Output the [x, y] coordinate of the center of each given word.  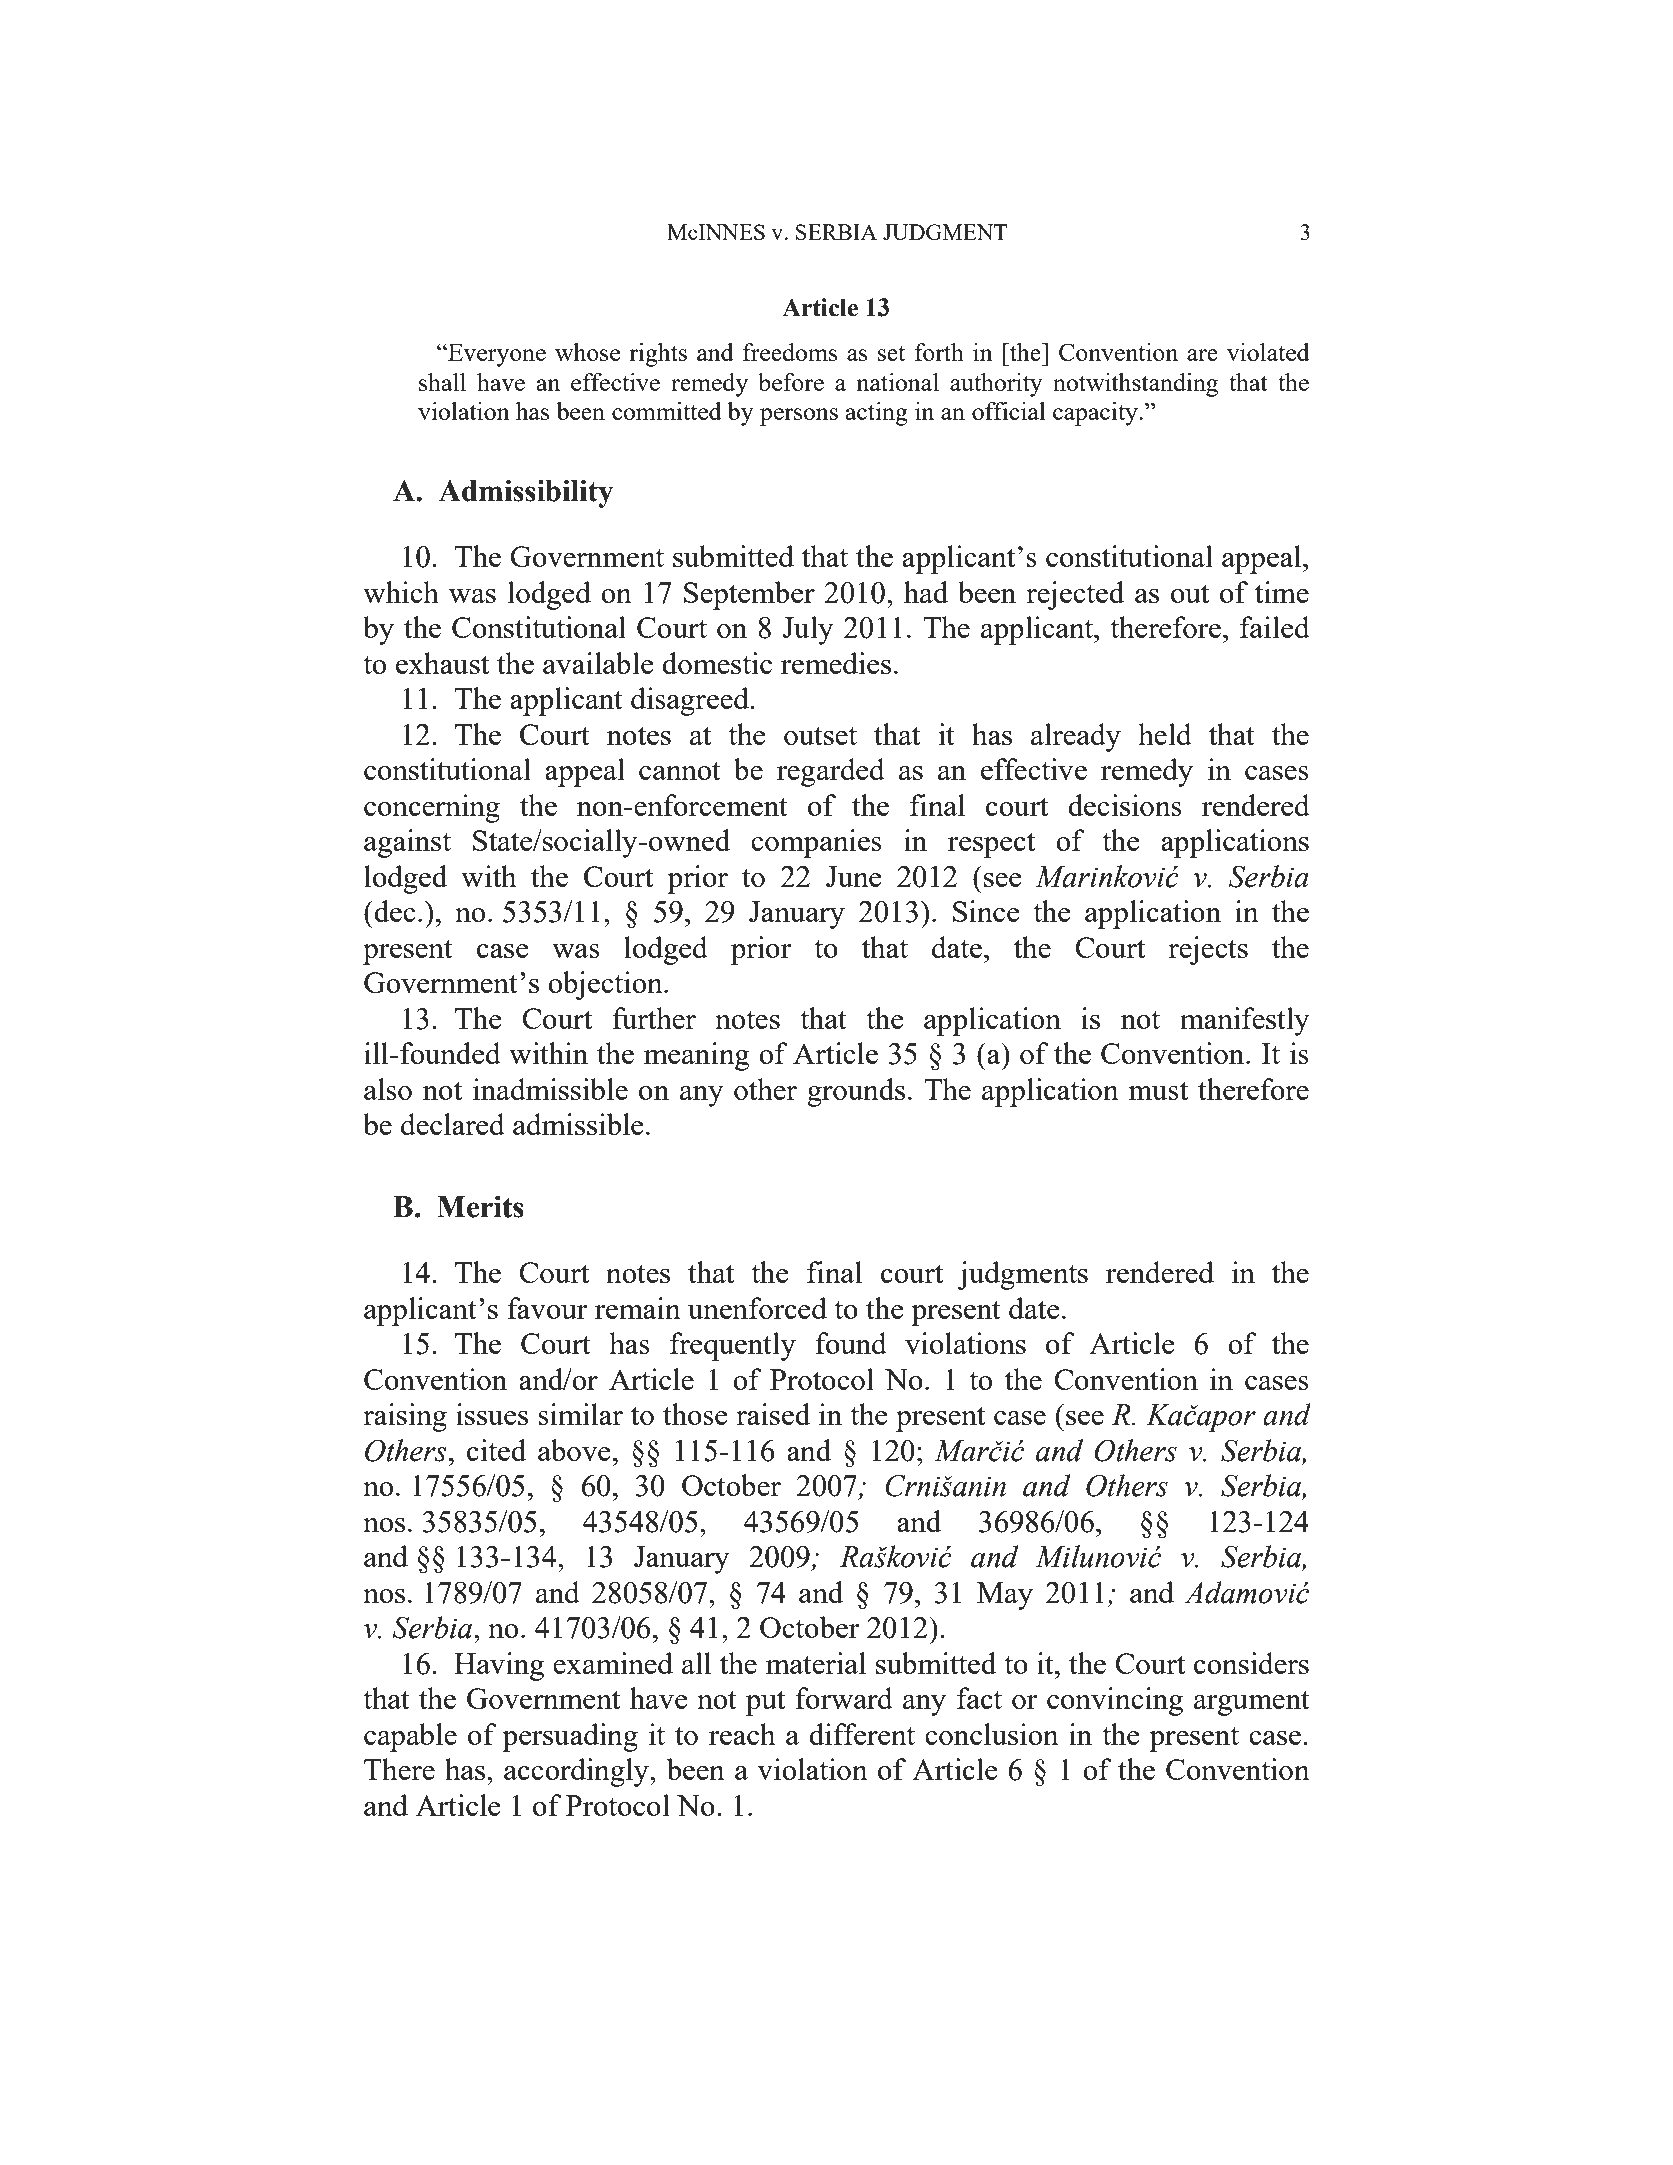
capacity [1096, 414]
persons [799, 417]
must [1158, 1091]
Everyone [496, 355]
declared [453, 1124]
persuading [570, 1737]
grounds [856, 1092]
